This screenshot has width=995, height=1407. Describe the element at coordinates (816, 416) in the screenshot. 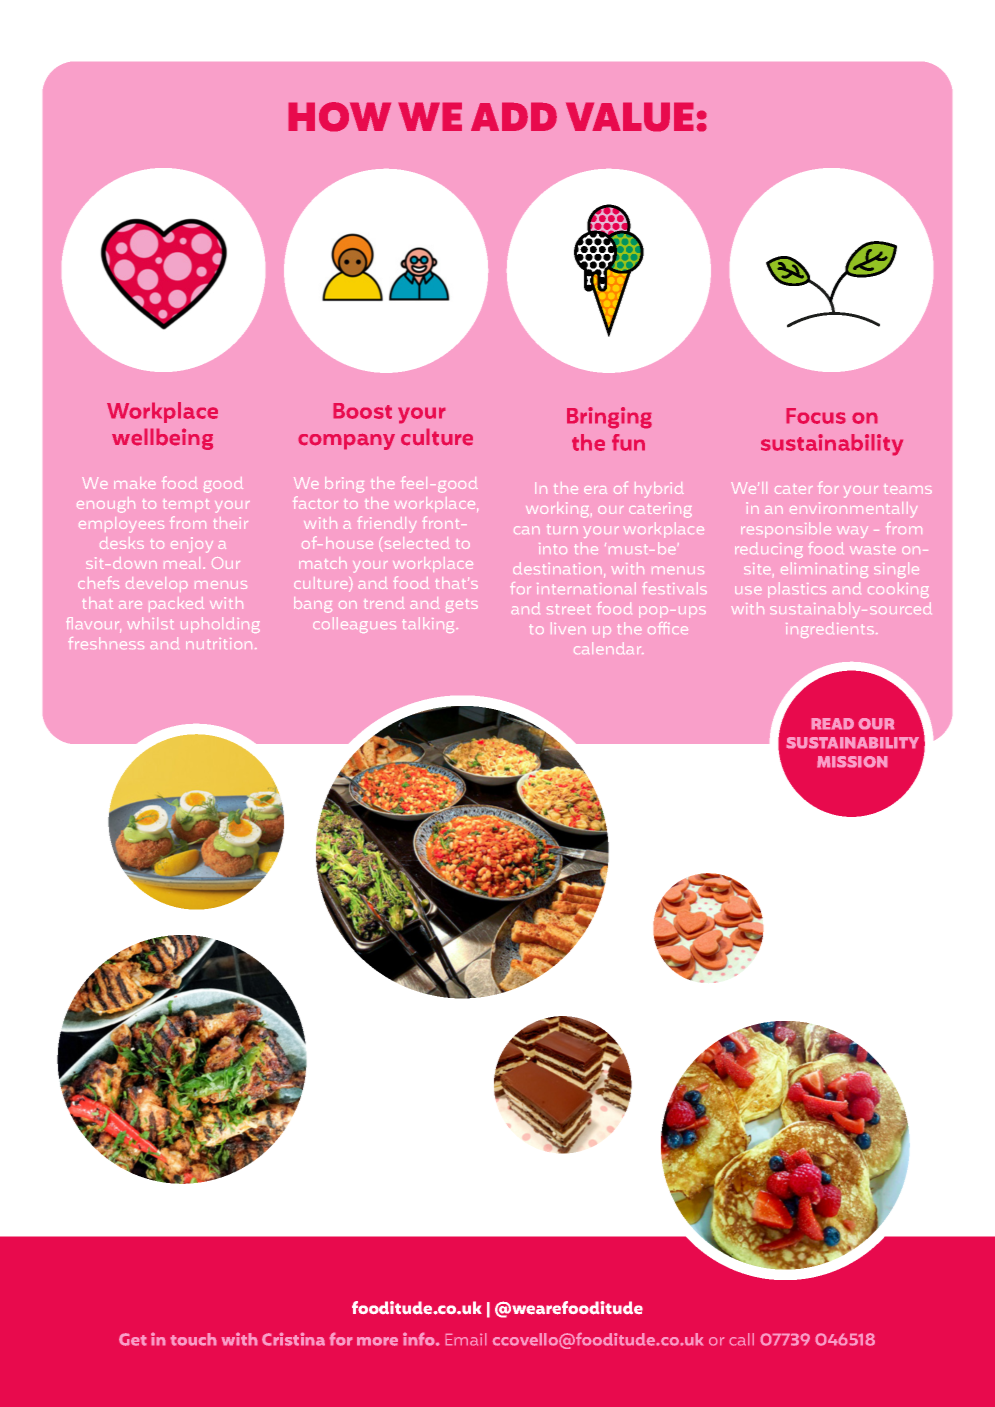

I see `Focus` at that location.
